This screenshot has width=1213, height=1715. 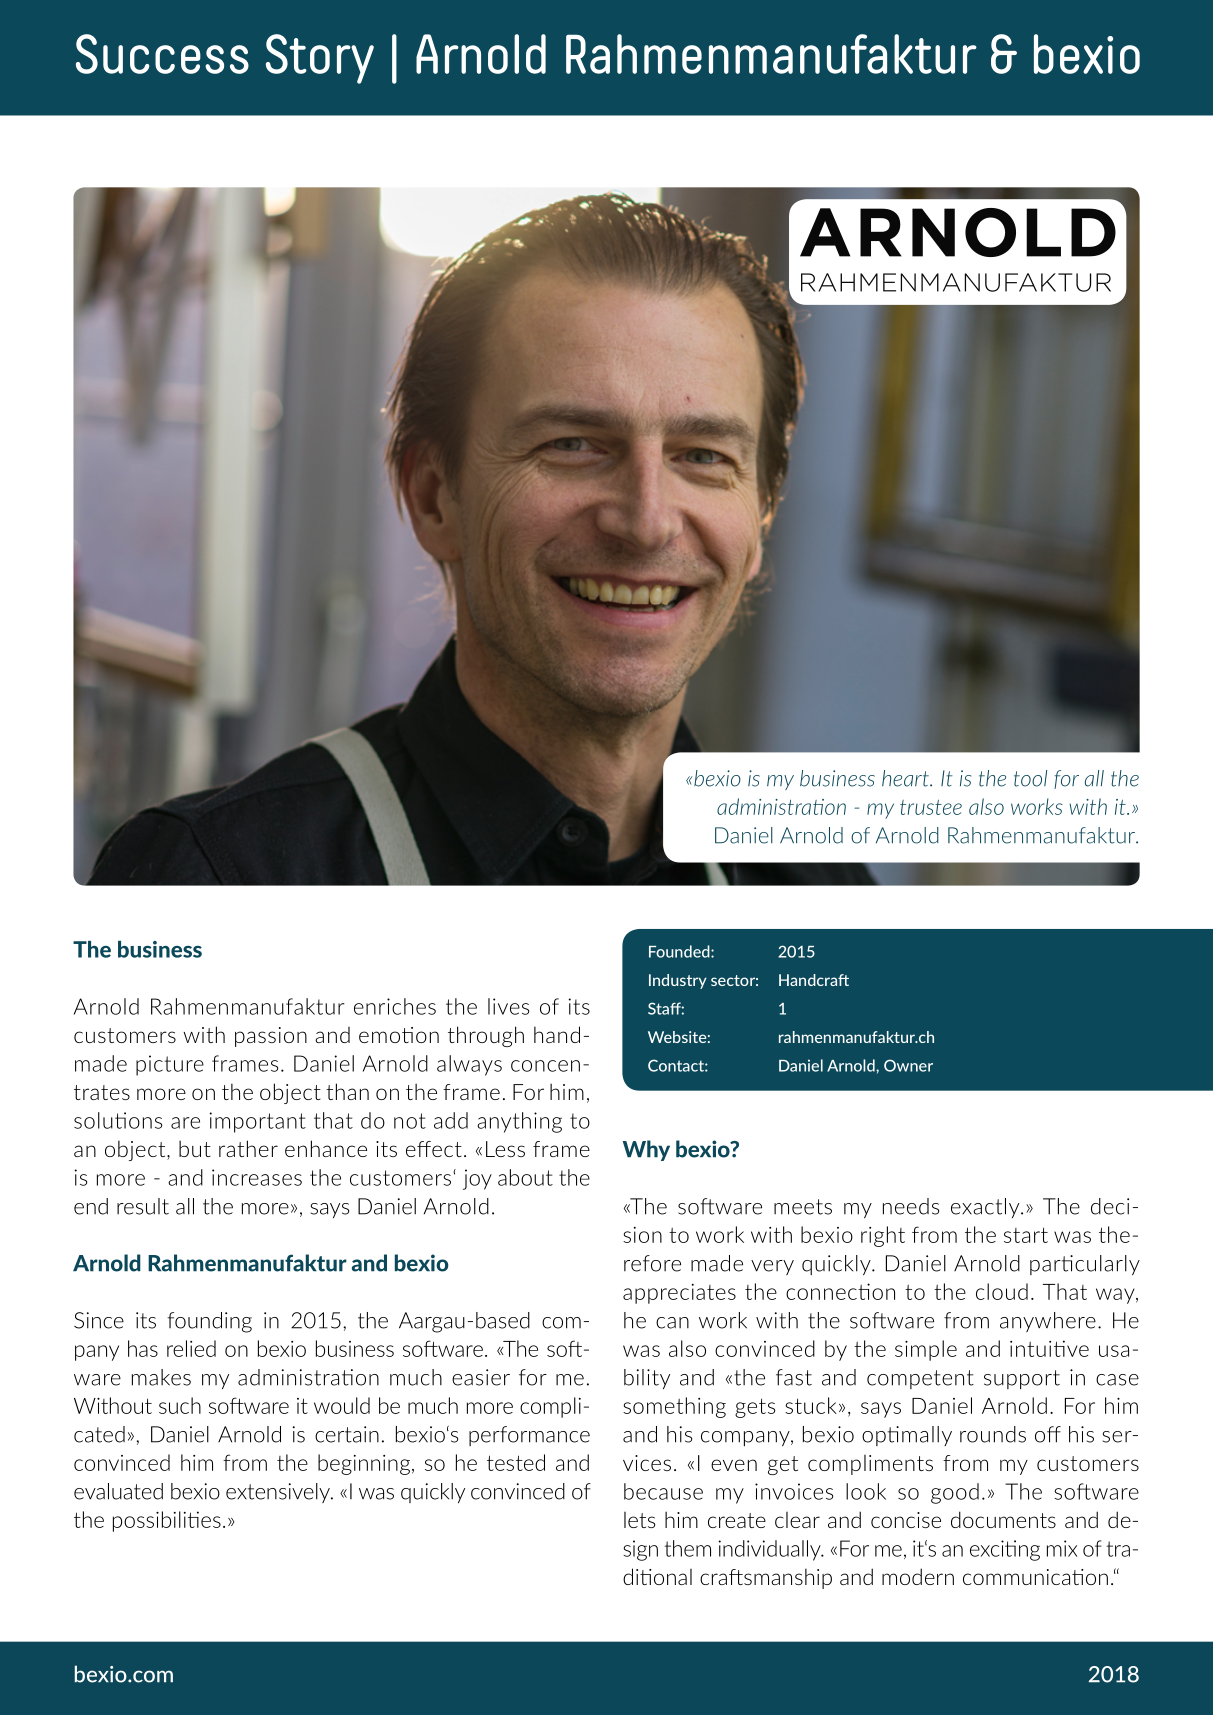 What do you see at coordinates (508, 1006) in the screenshot?
I see `lives` at bounding box center [508, 1006].
